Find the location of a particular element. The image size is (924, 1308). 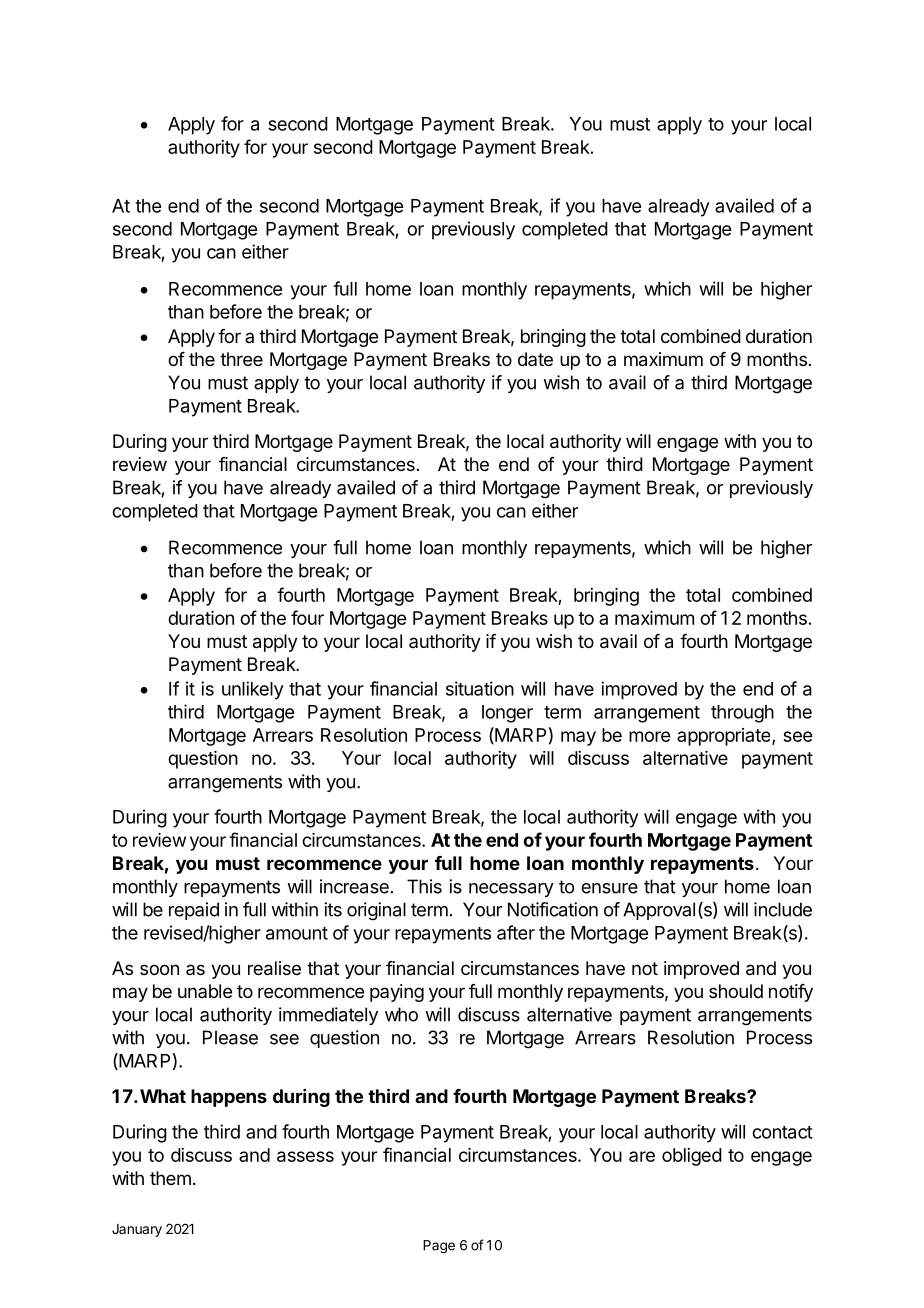

through is located at coordinates (742, 714).
